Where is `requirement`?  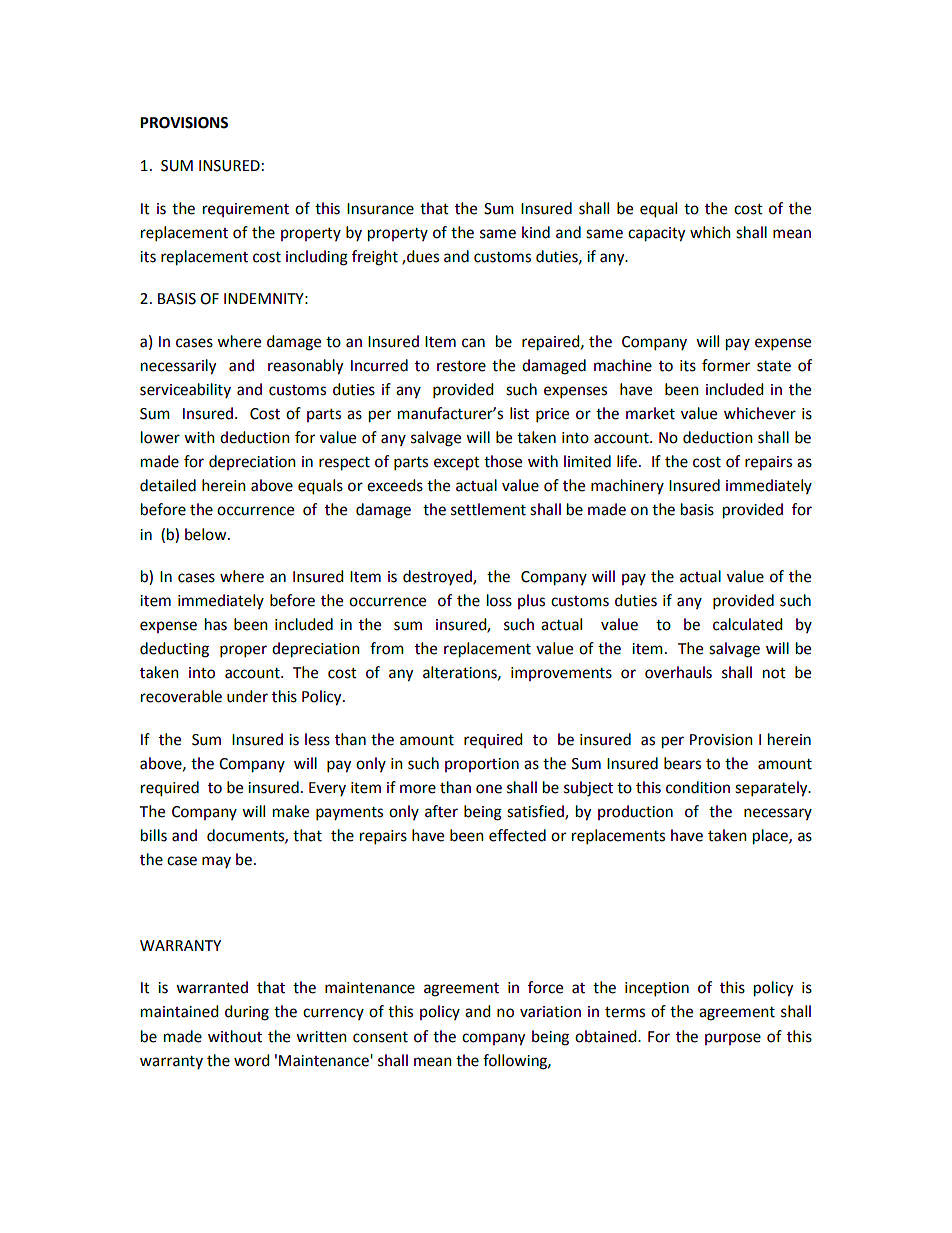
requirement is located at coordinates (246, 210).
